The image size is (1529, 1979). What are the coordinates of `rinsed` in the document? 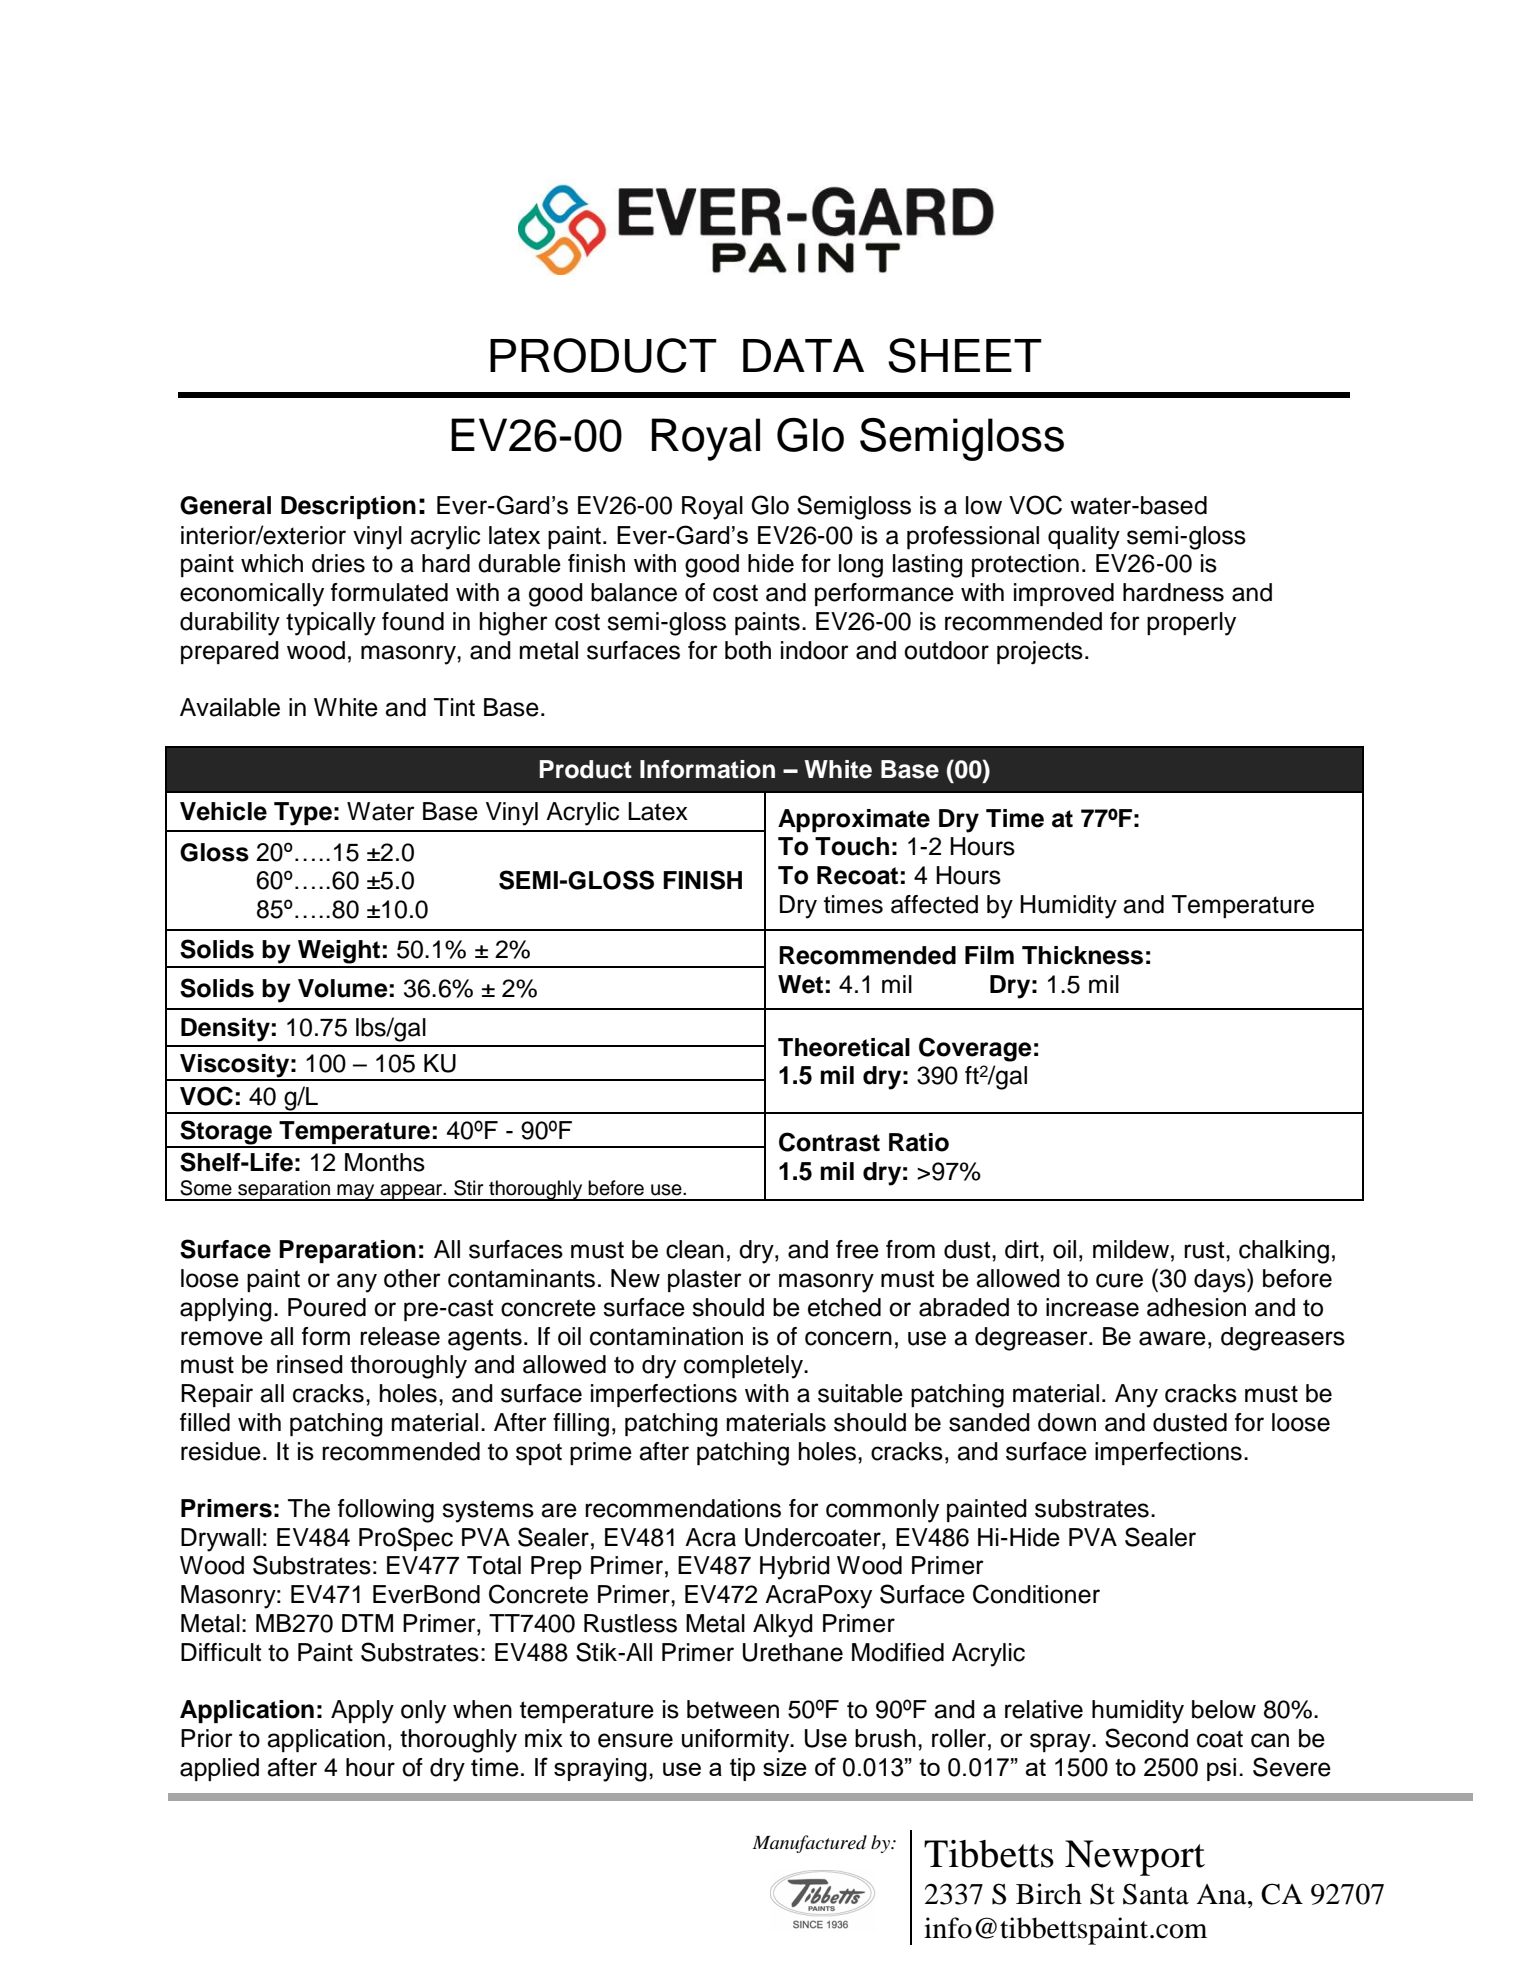 It's located at (310, 1364).
